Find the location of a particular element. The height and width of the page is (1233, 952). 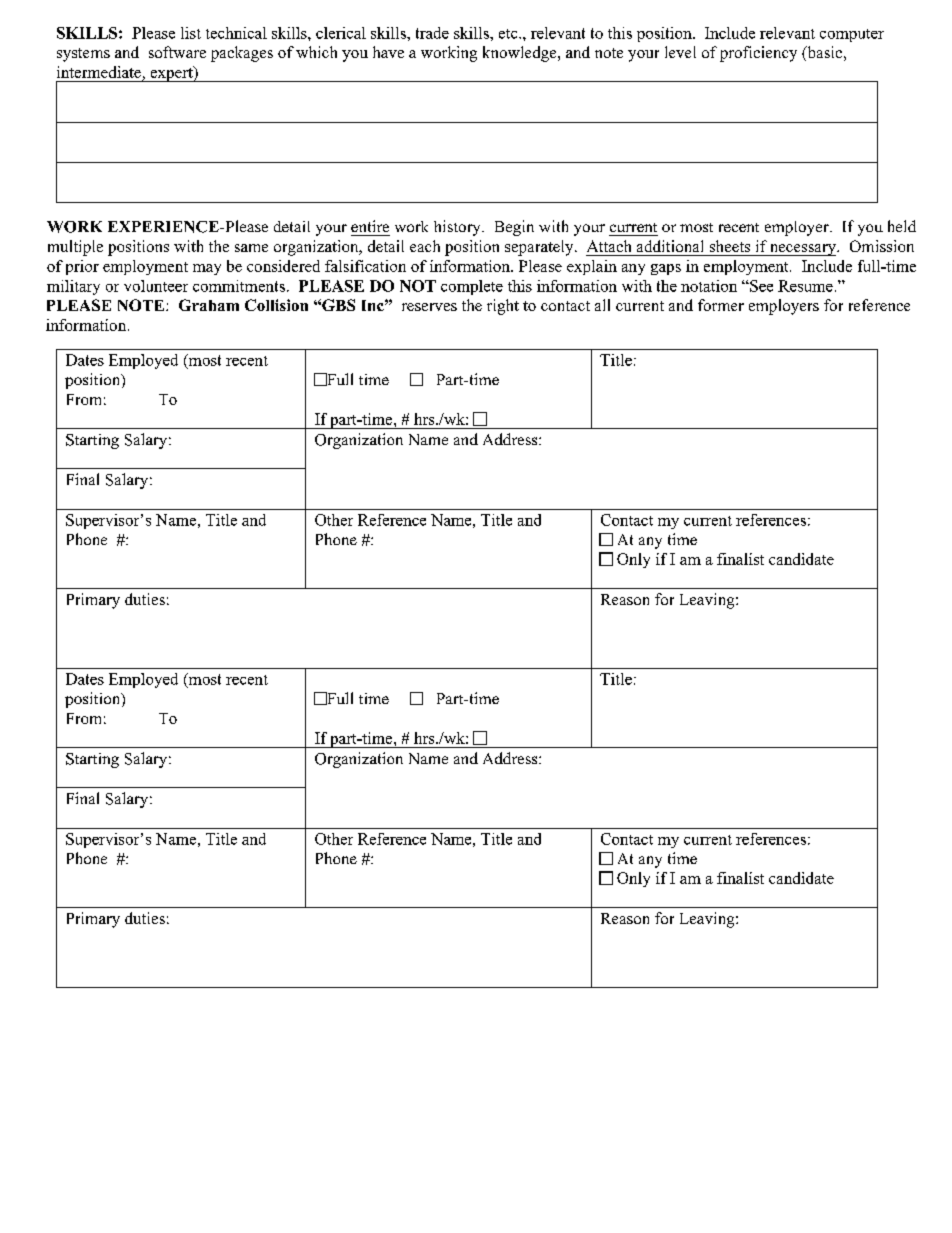

software is located at coordinates (177, 52).
